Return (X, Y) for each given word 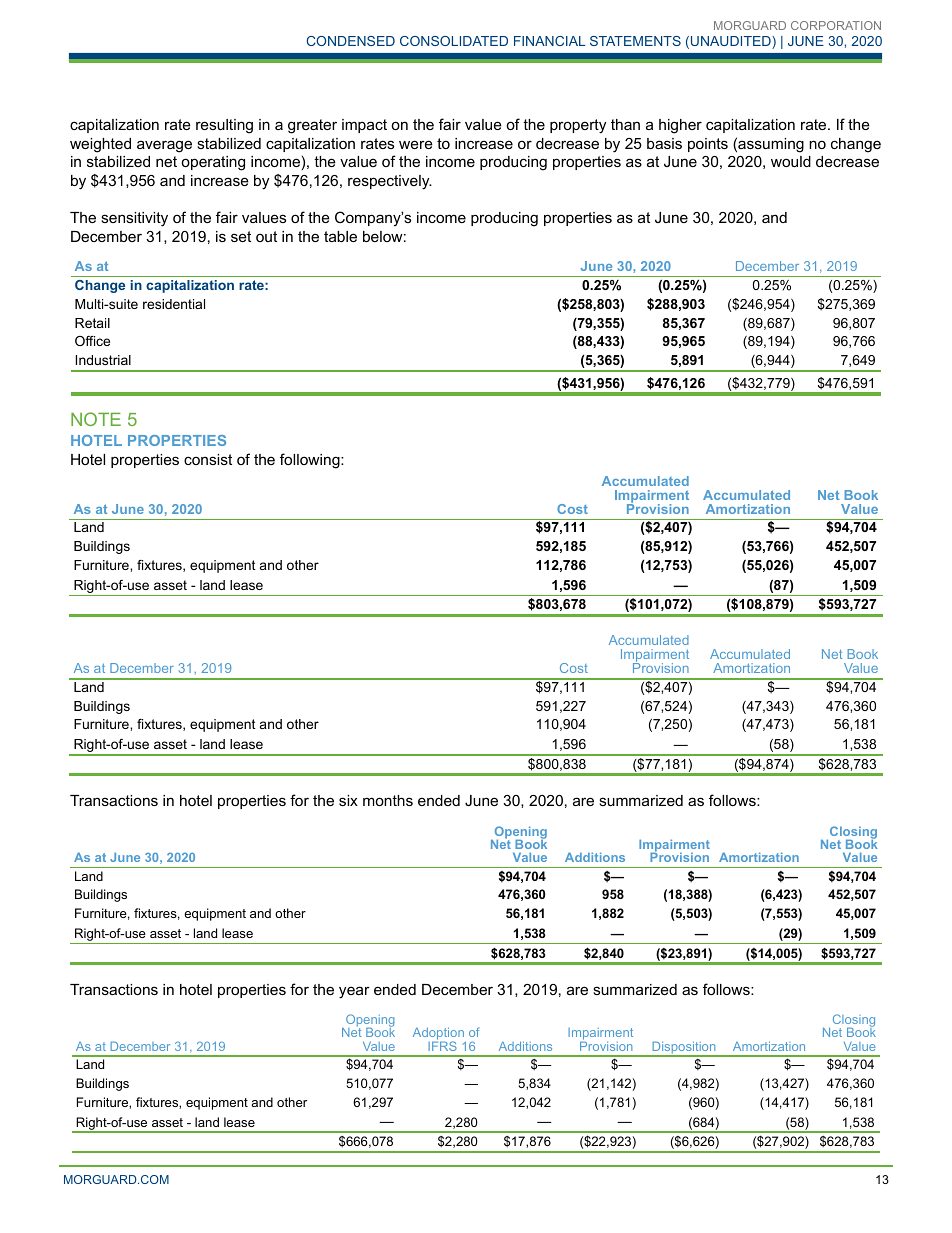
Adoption (439, 1035)
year (354, 992)
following (311, 461)
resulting (224, 126)
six (348, 800)
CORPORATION (836, 25)
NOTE (96, 419)
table (340, 236)
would (791, 161)
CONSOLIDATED (454, 41)
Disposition (684, 1048)
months (388, 800)
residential (174, 304)
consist (208, 459)
